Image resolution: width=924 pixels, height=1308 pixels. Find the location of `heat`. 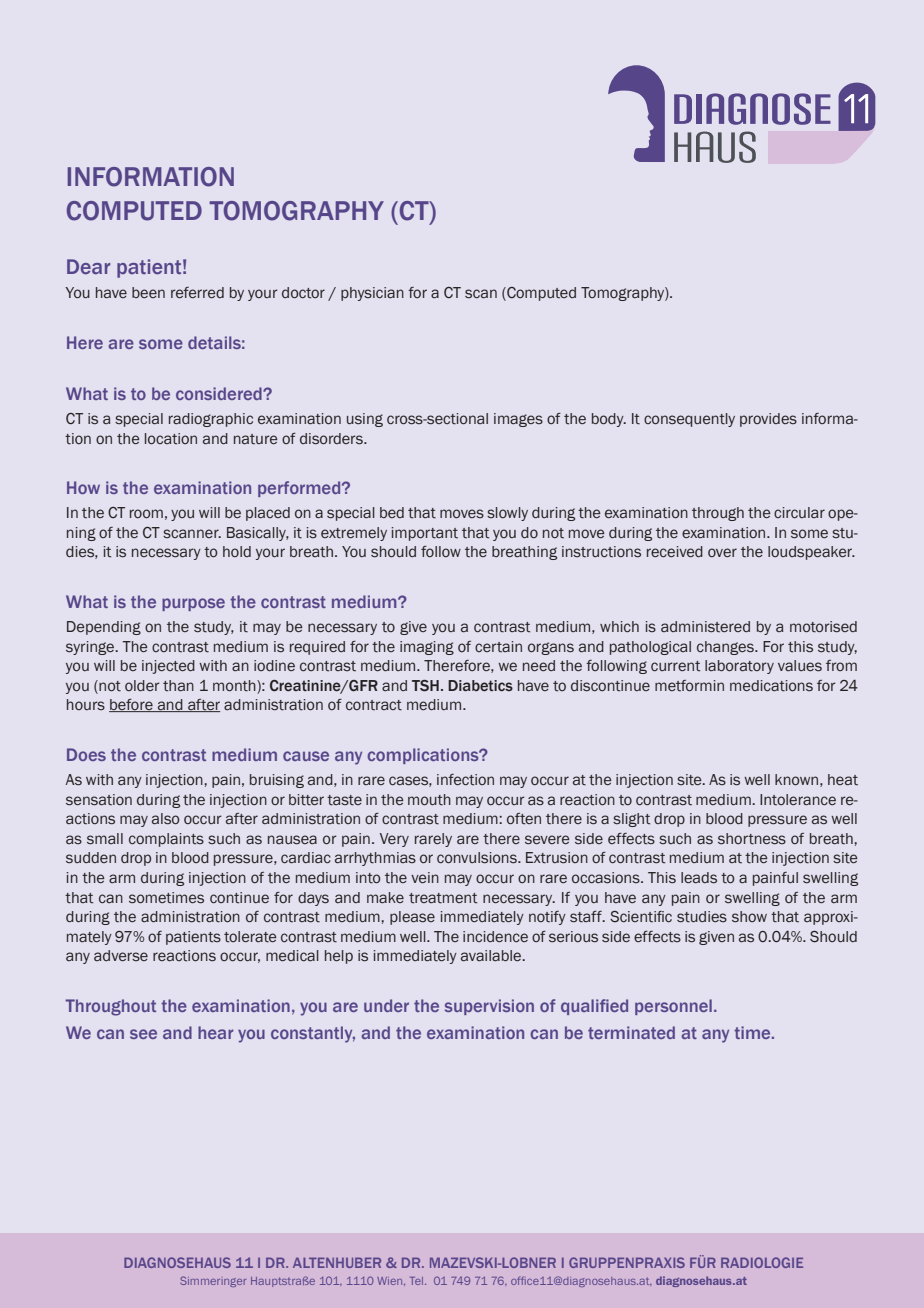

heat is located at coordinates (843, 780).
